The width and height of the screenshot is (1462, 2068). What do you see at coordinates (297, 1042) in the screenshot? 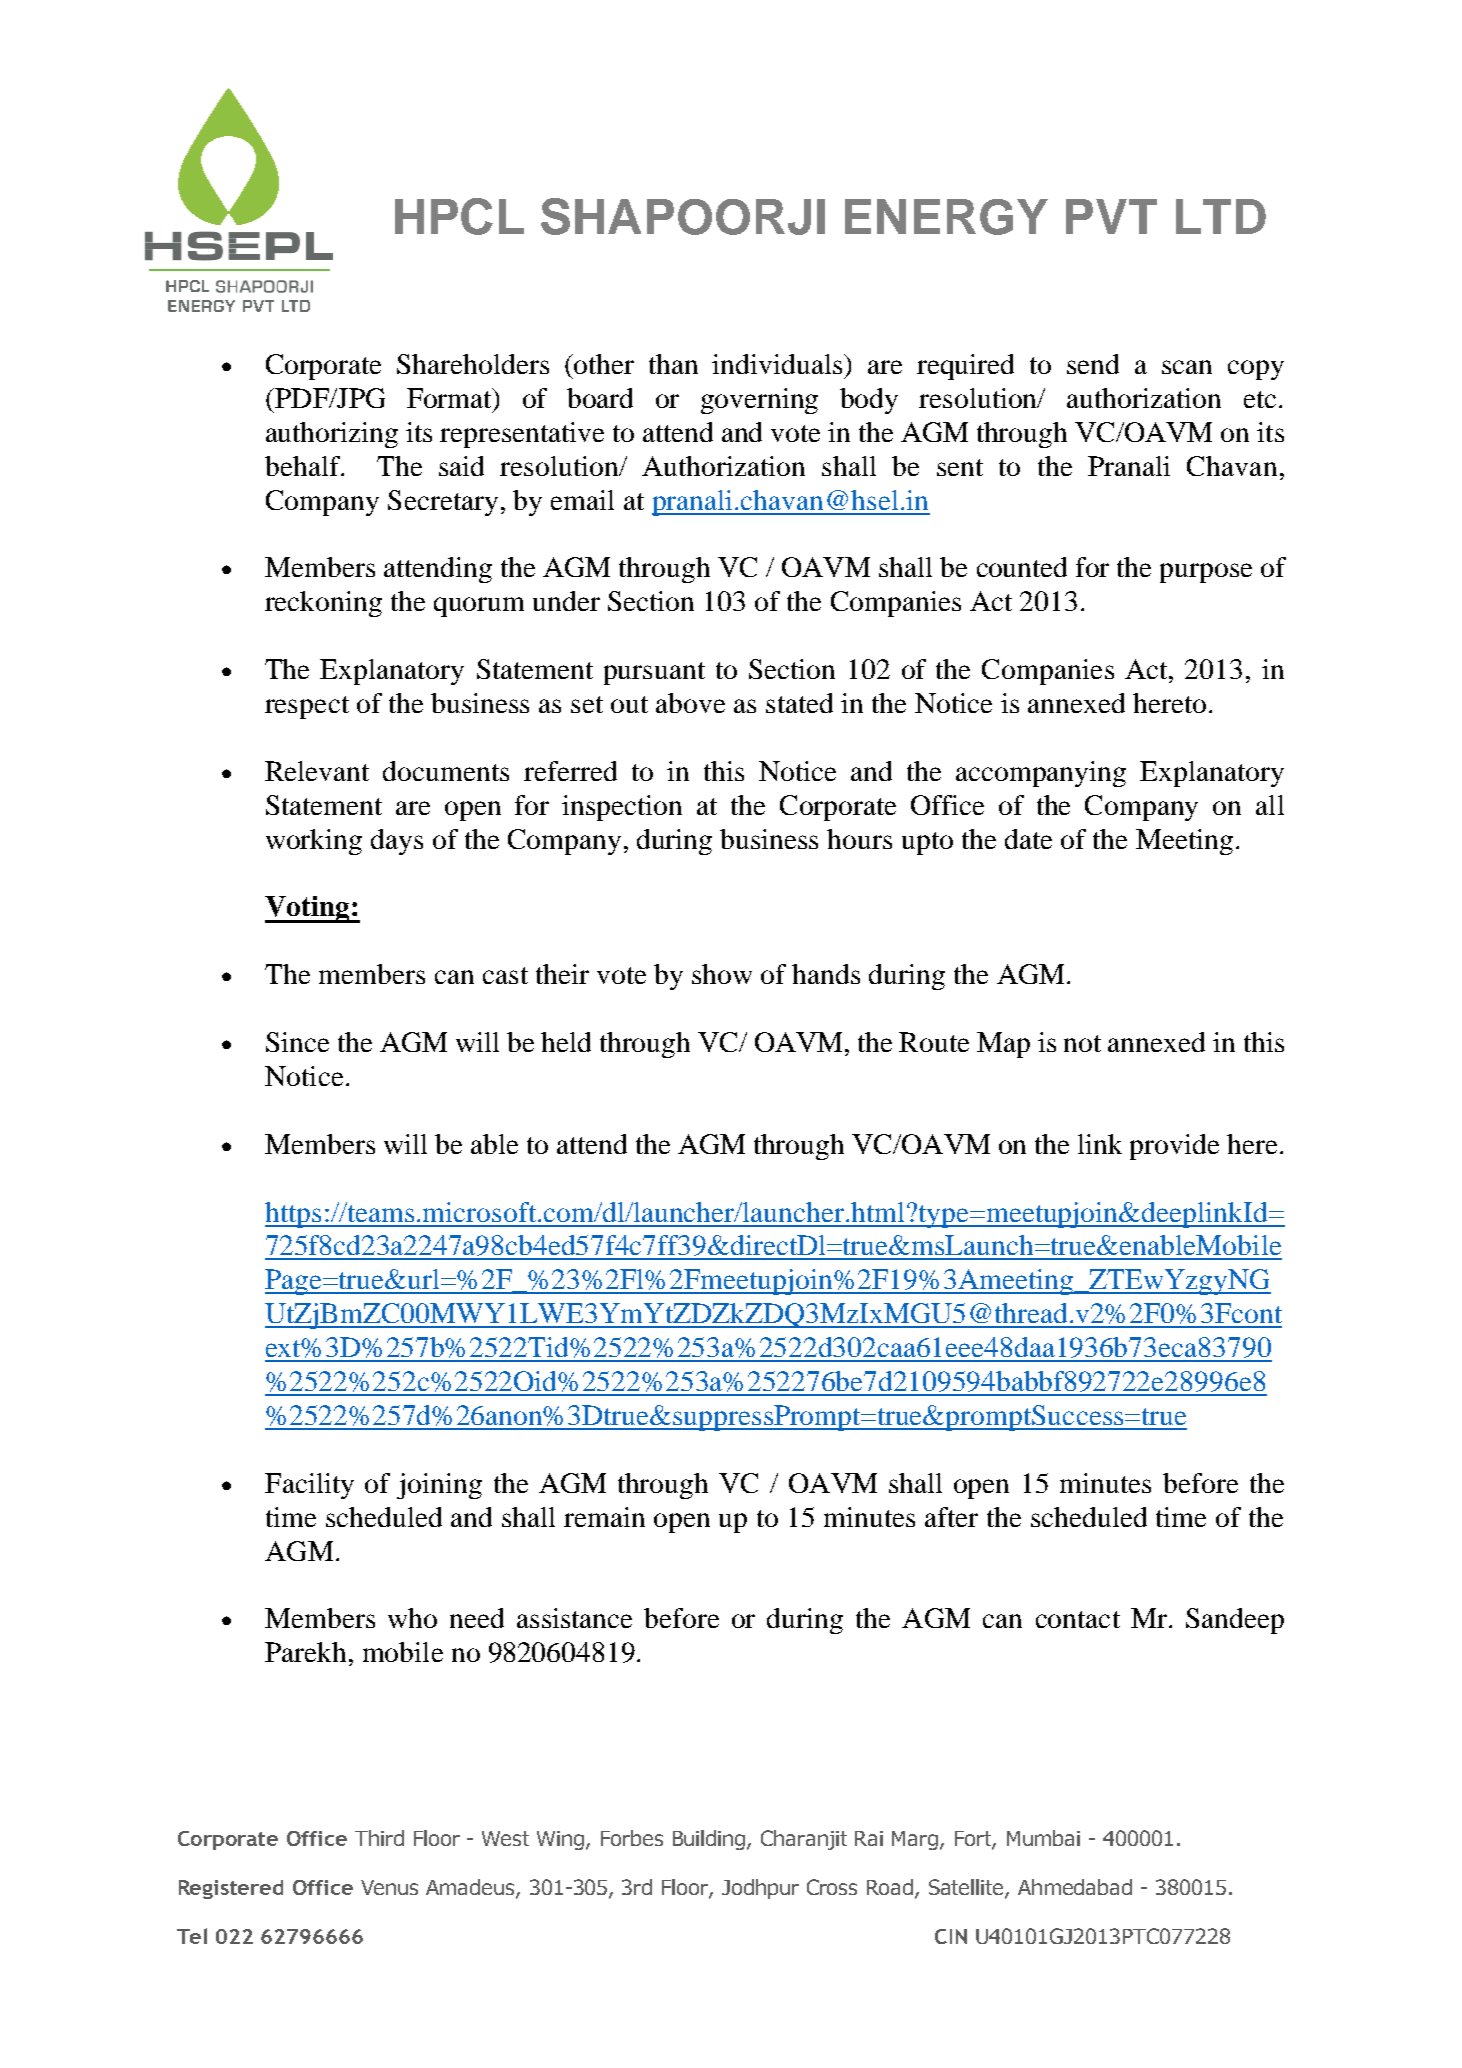
I see `Since` at bounding box center [297, 1042].
